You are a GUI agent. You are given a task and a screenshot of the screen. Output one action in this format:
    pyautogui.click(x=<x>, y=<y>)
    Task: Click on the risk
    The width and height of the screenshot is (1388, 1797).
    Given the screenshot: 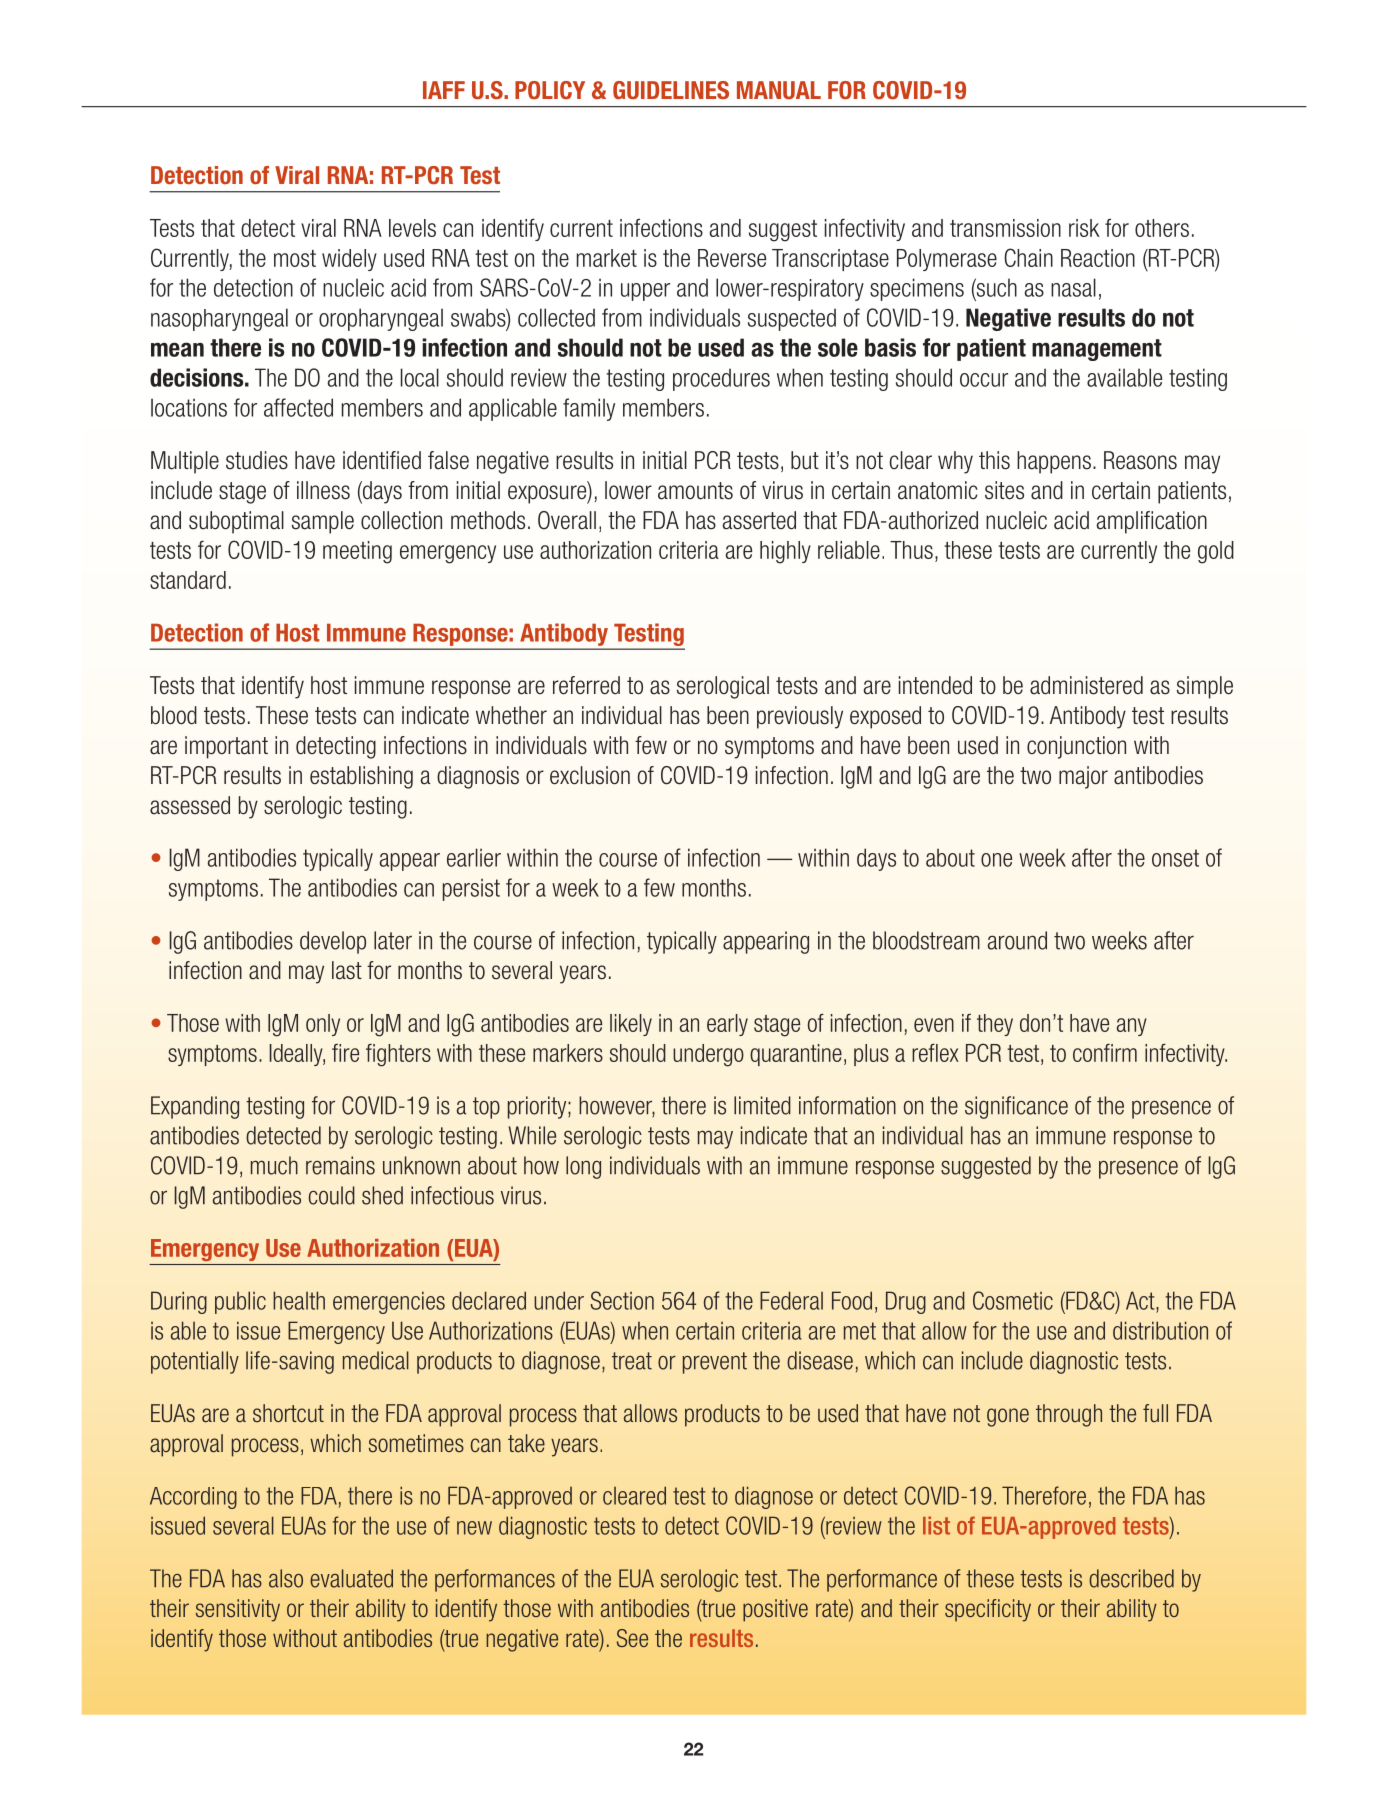 What is the action you would take?
    pyautogui.click(x=1084, y=228)
